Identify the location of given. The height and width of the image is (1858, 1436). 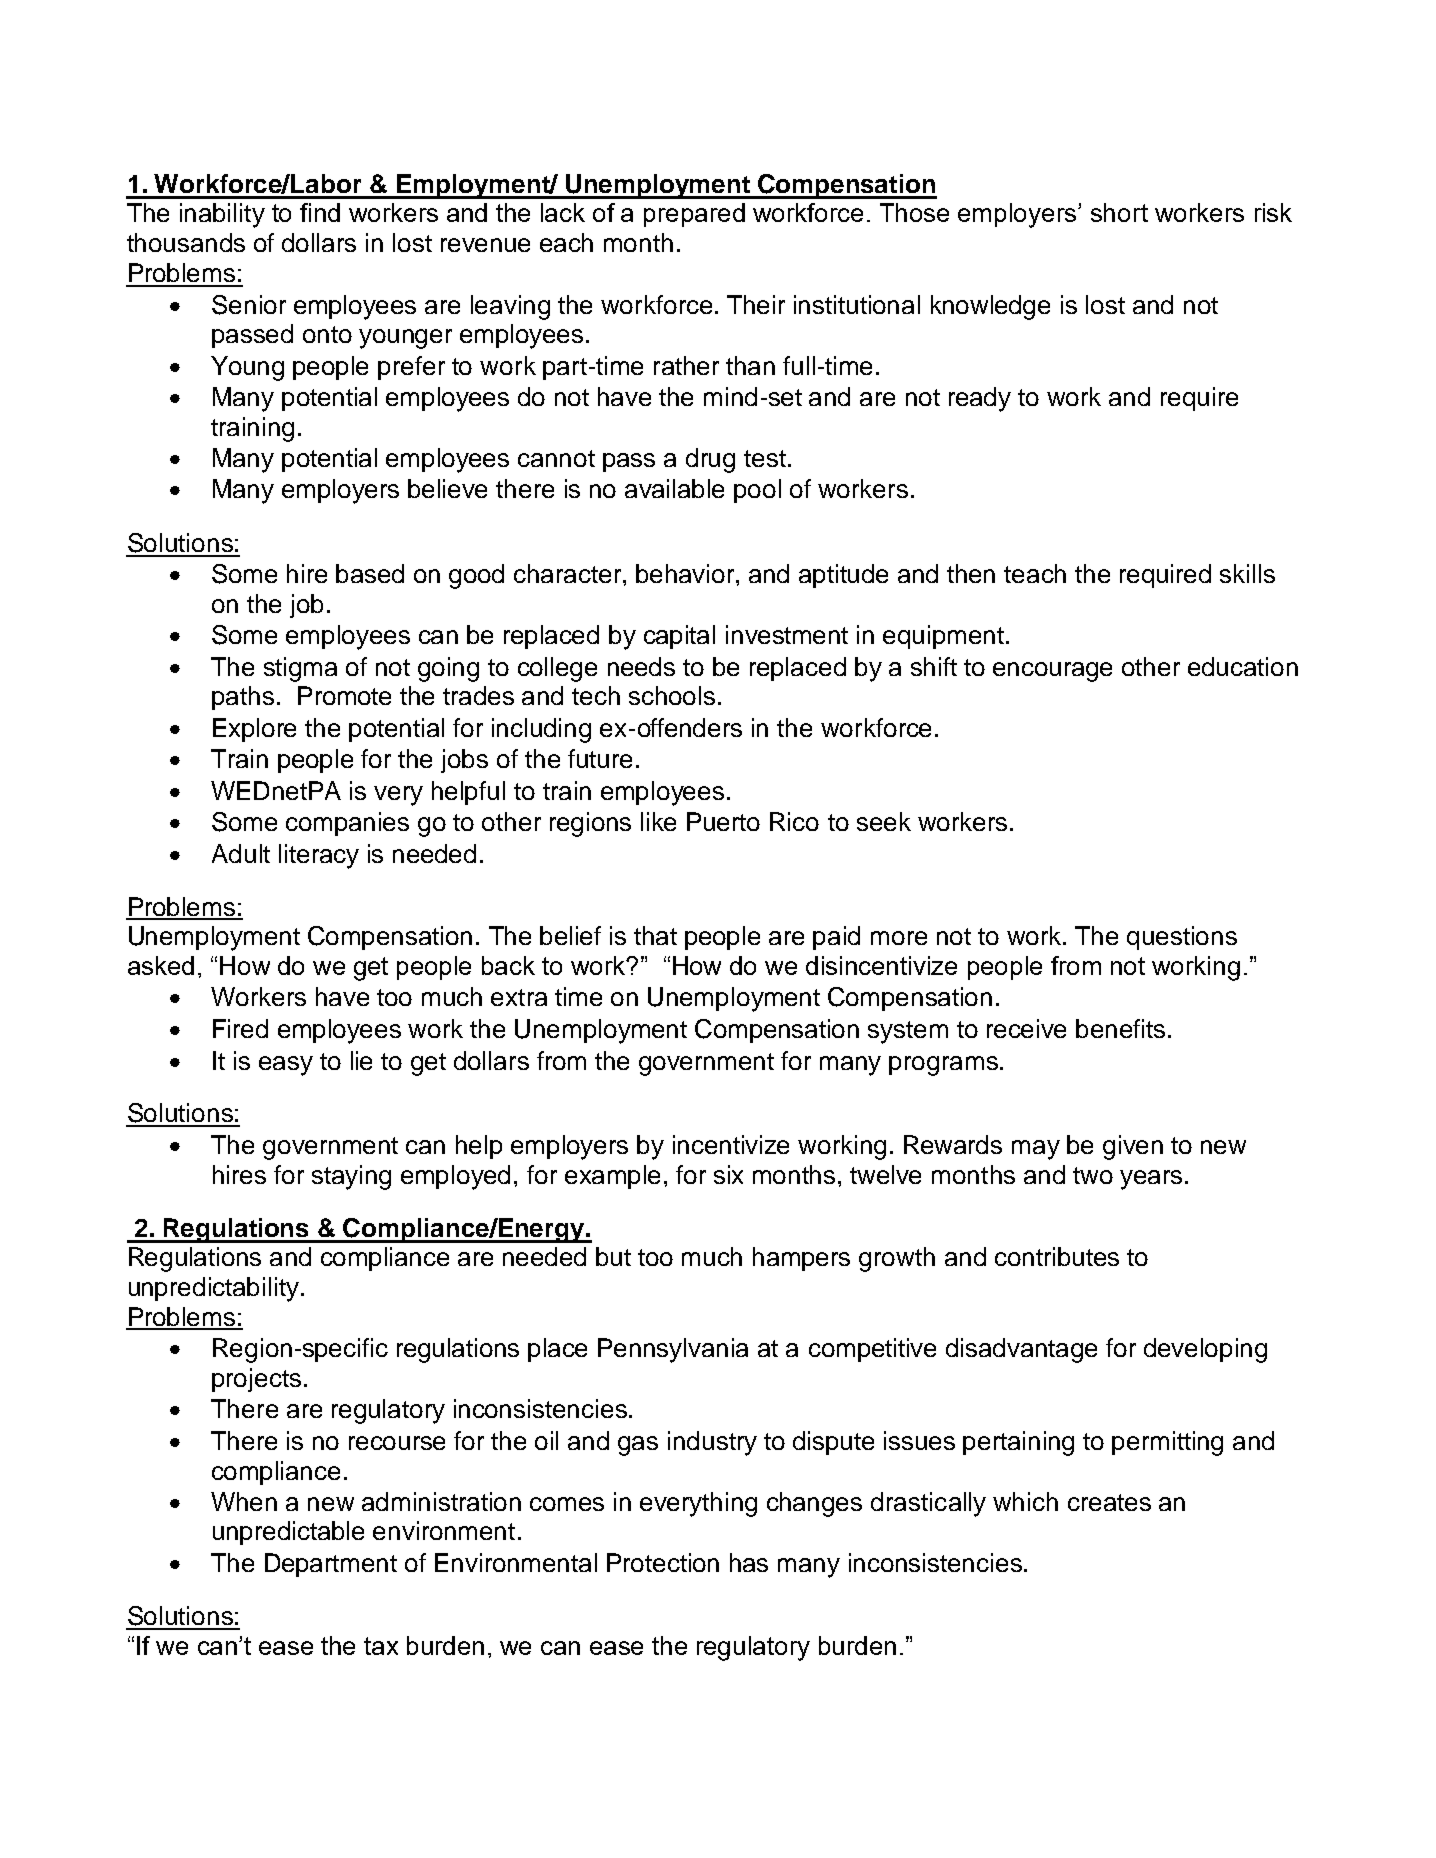
(1133, 1147).
